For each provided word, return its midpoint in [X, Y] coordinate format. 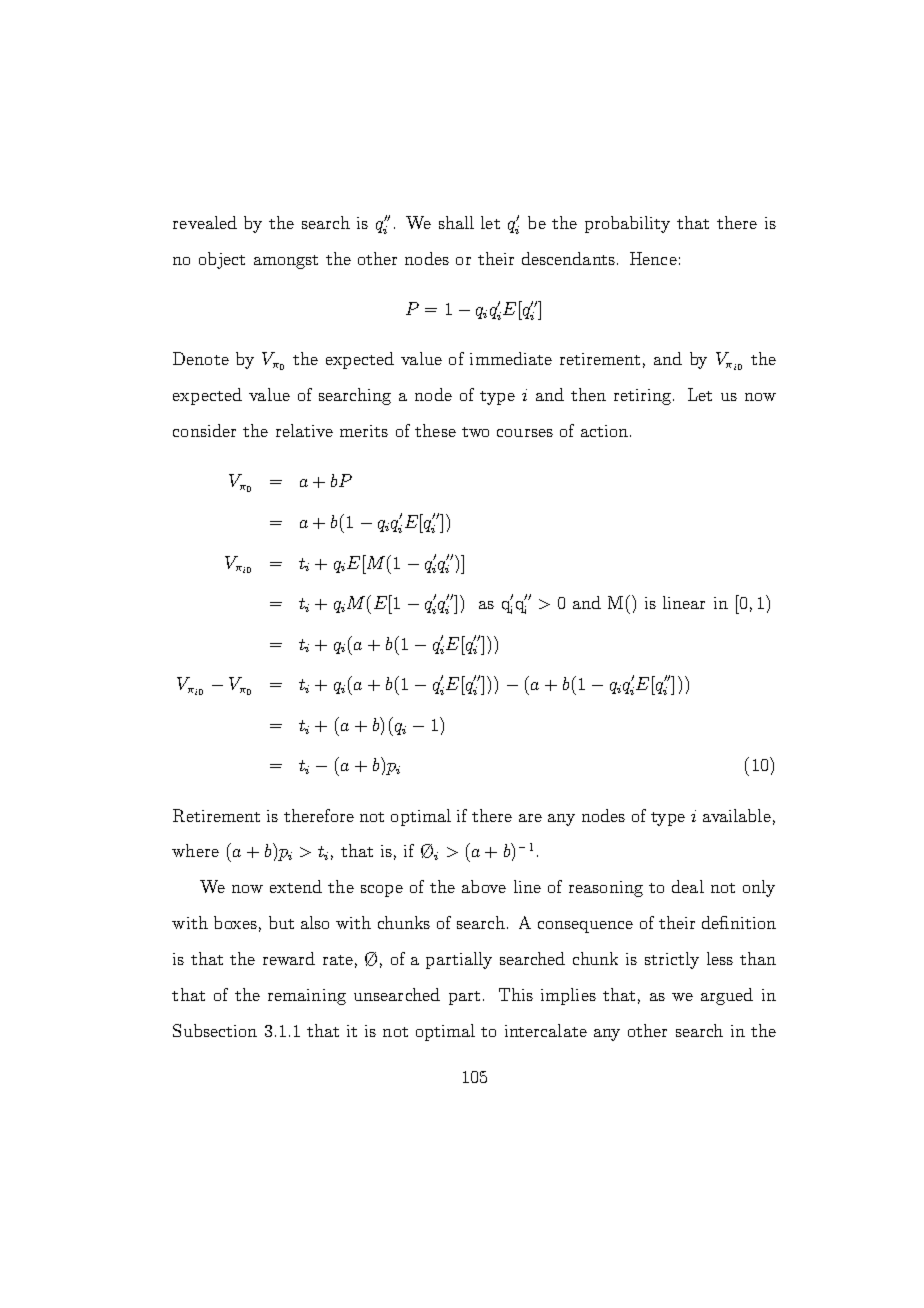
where [195, 850]
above [484, 886]
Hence [653, 258]
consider [204, 430]
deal [688, 886]
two [475, 432]
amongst [286, 262]
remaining [307, 997]
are [530, 818]
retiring [644, 397]
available [737, 815]
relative [304, 430]
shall [456, 222]
